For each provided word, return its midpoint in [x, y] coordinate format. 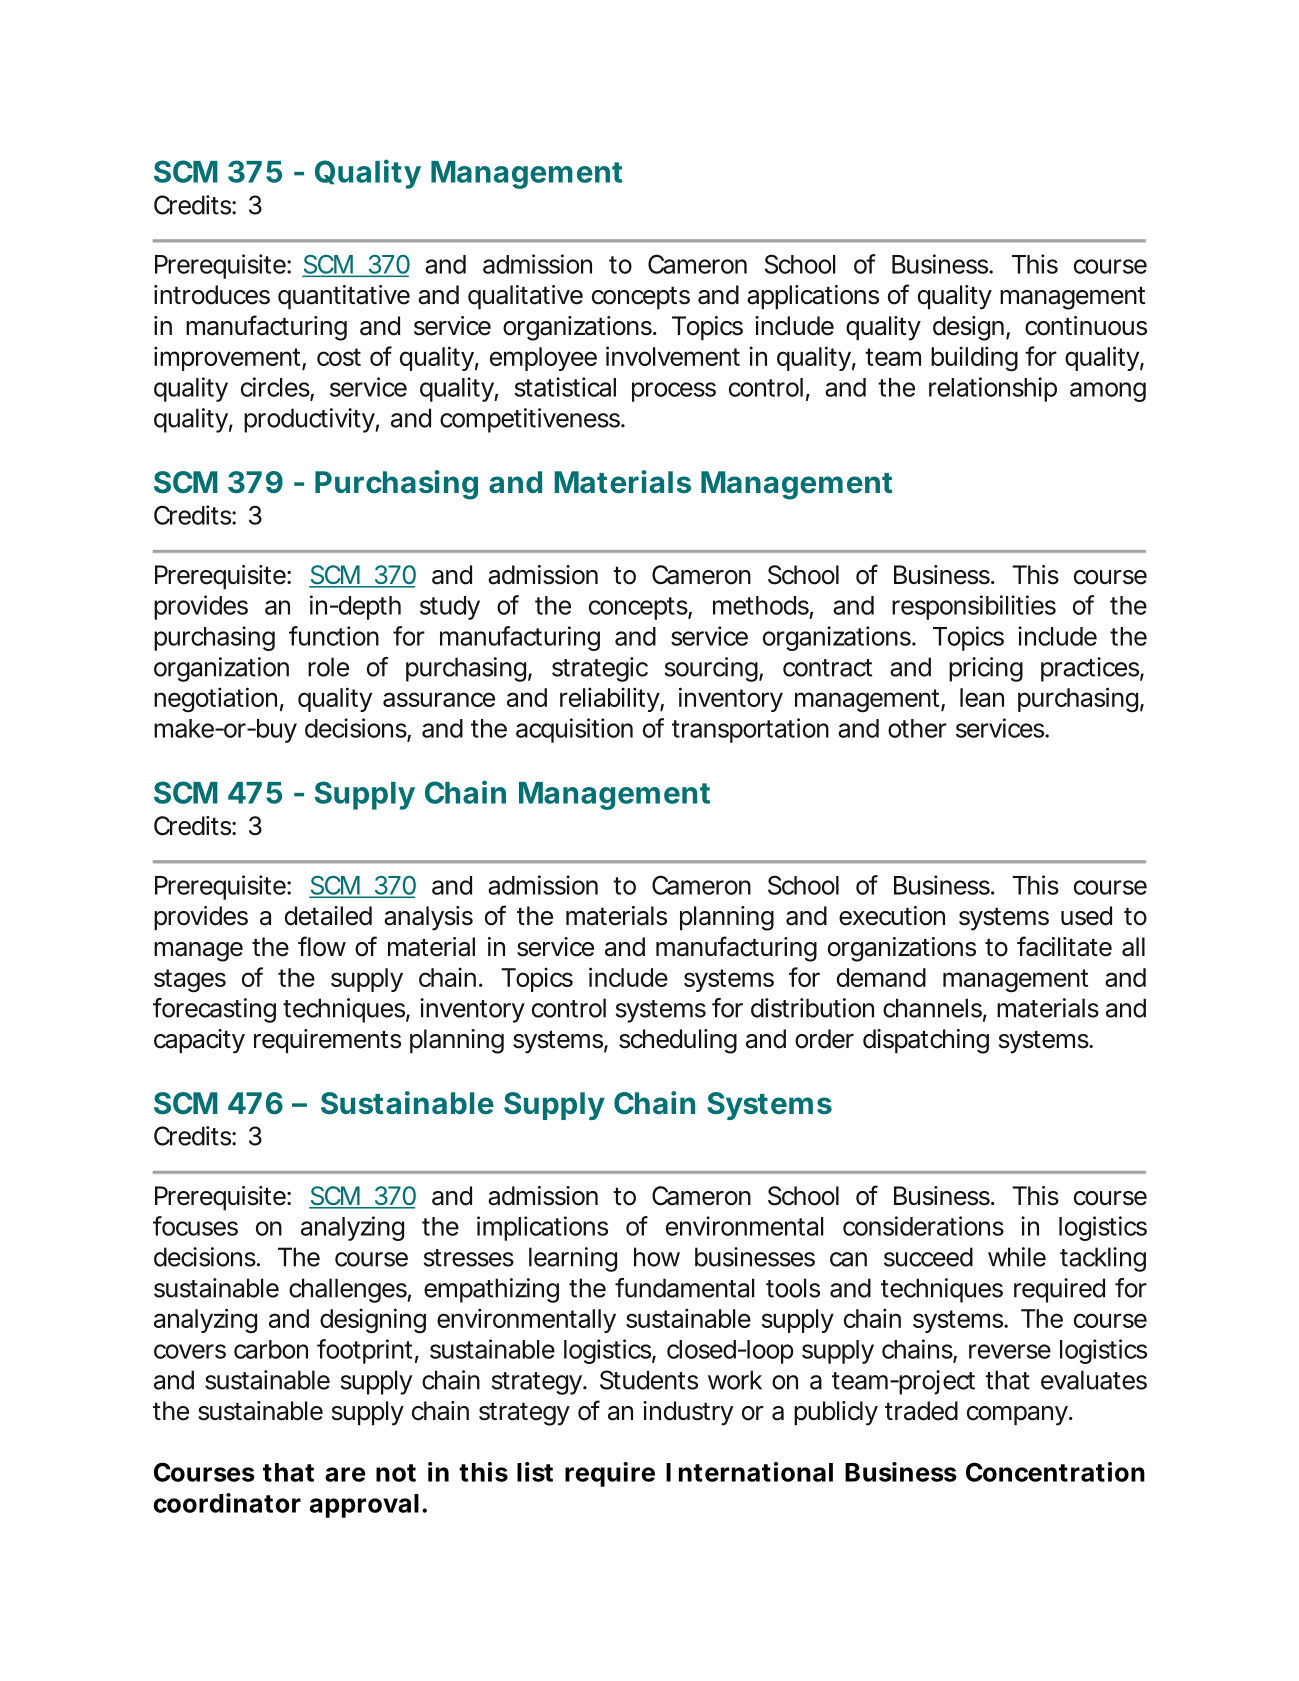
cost [339, 357]
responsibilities [974, 607]
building [974, 359]
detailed [328, 916]
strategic [600, 669]
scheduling [678, 1041]
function [334, 636]
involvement [673, 356]
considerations [923, 1226]
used [1086, 916]
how [657, 1257]
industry [688, 1413]
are [345, 1474]
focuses [195, 1226]
